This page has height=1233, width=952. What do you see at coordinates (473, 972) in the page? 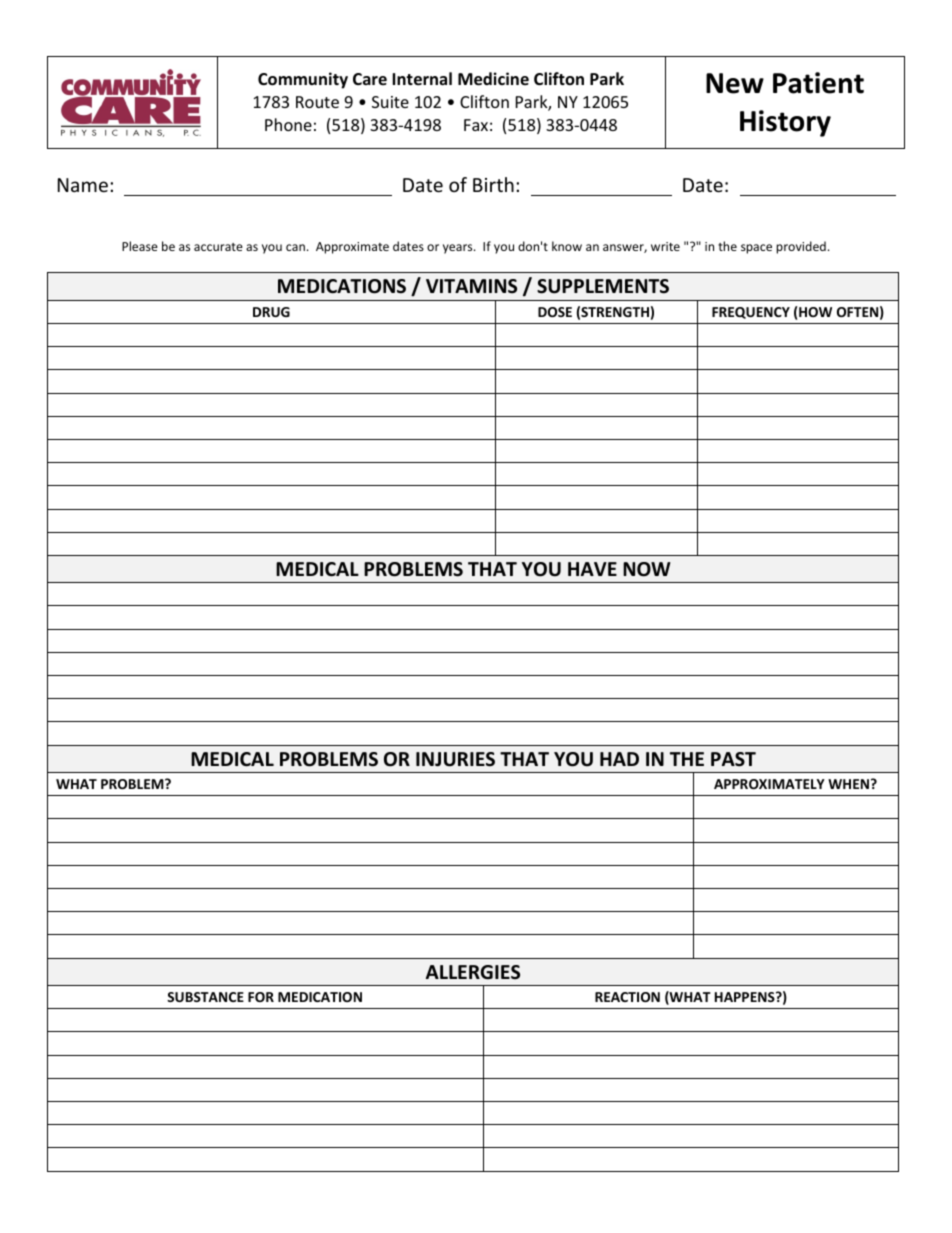
I see `ALLERGIES` at bounding box center [473, 972].
